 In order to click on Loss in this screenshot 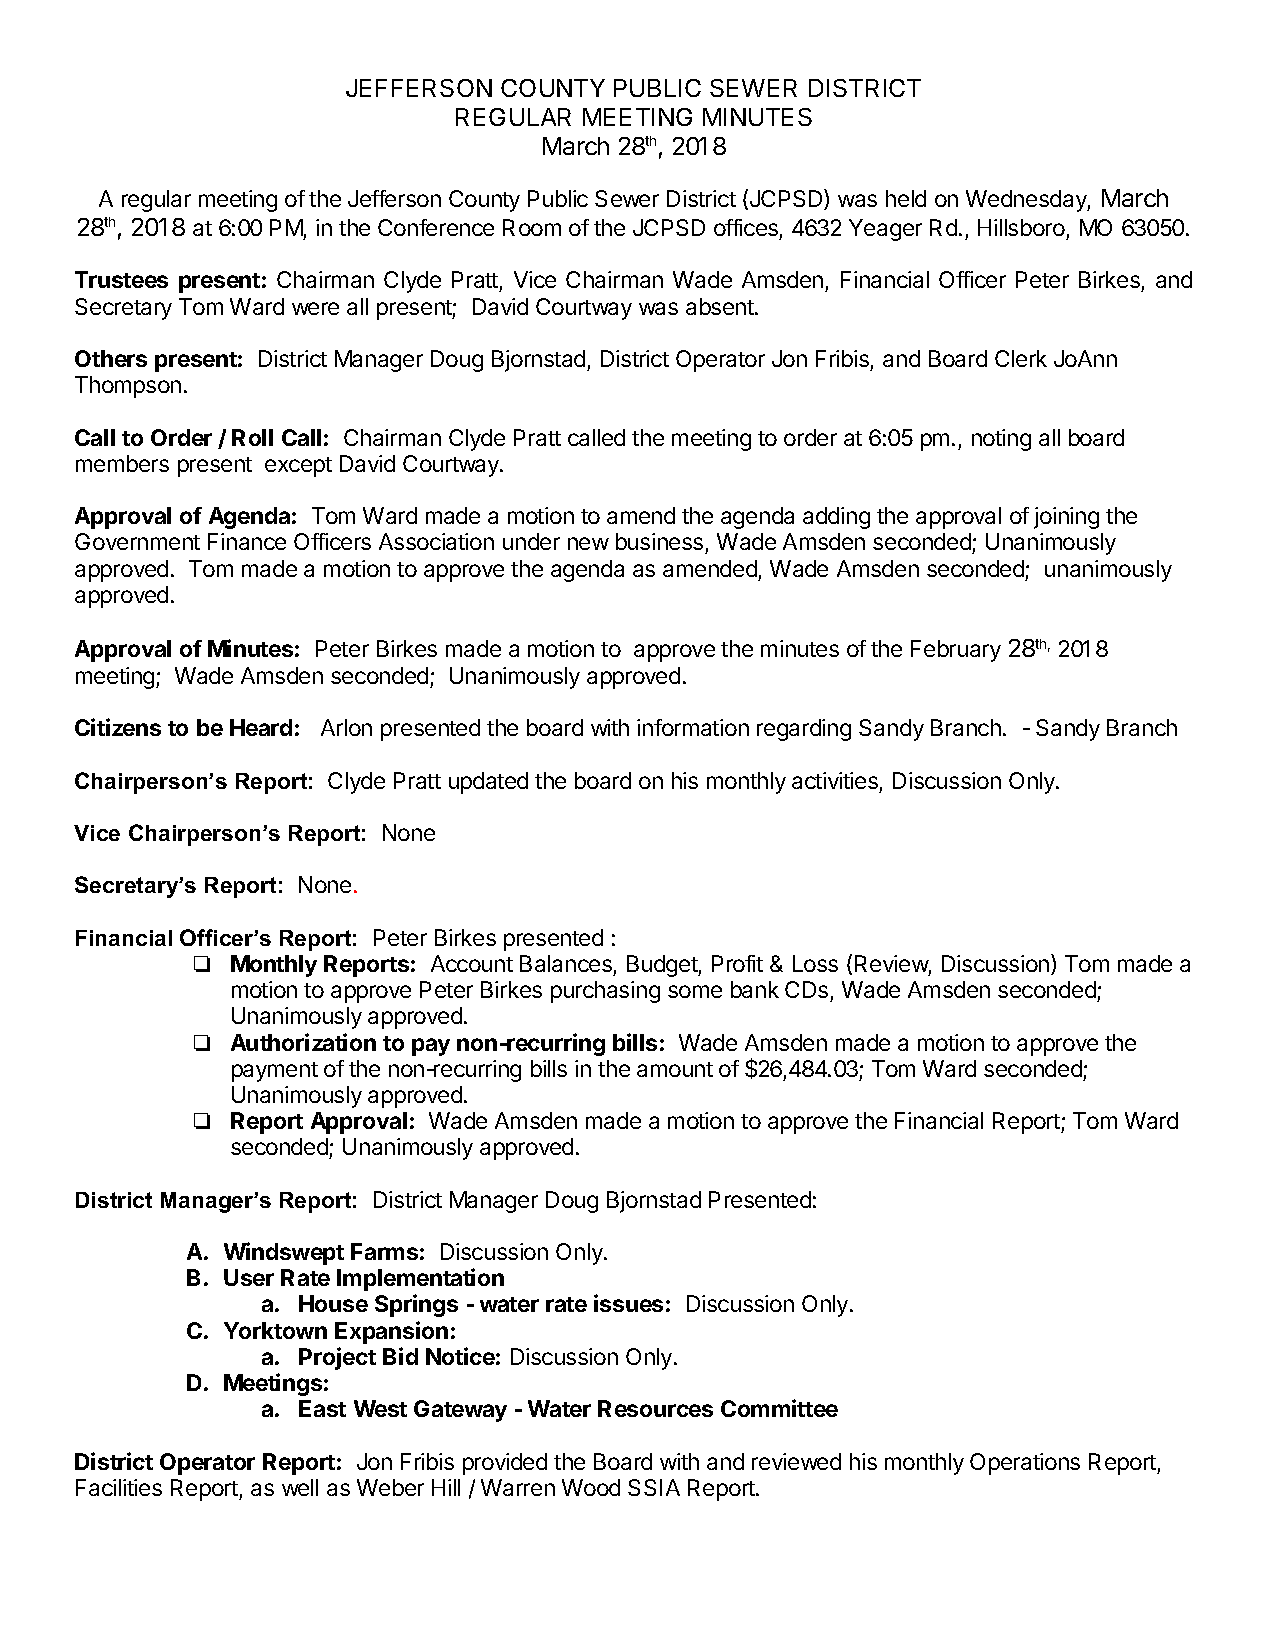, I will do `click(815, 963)`.
